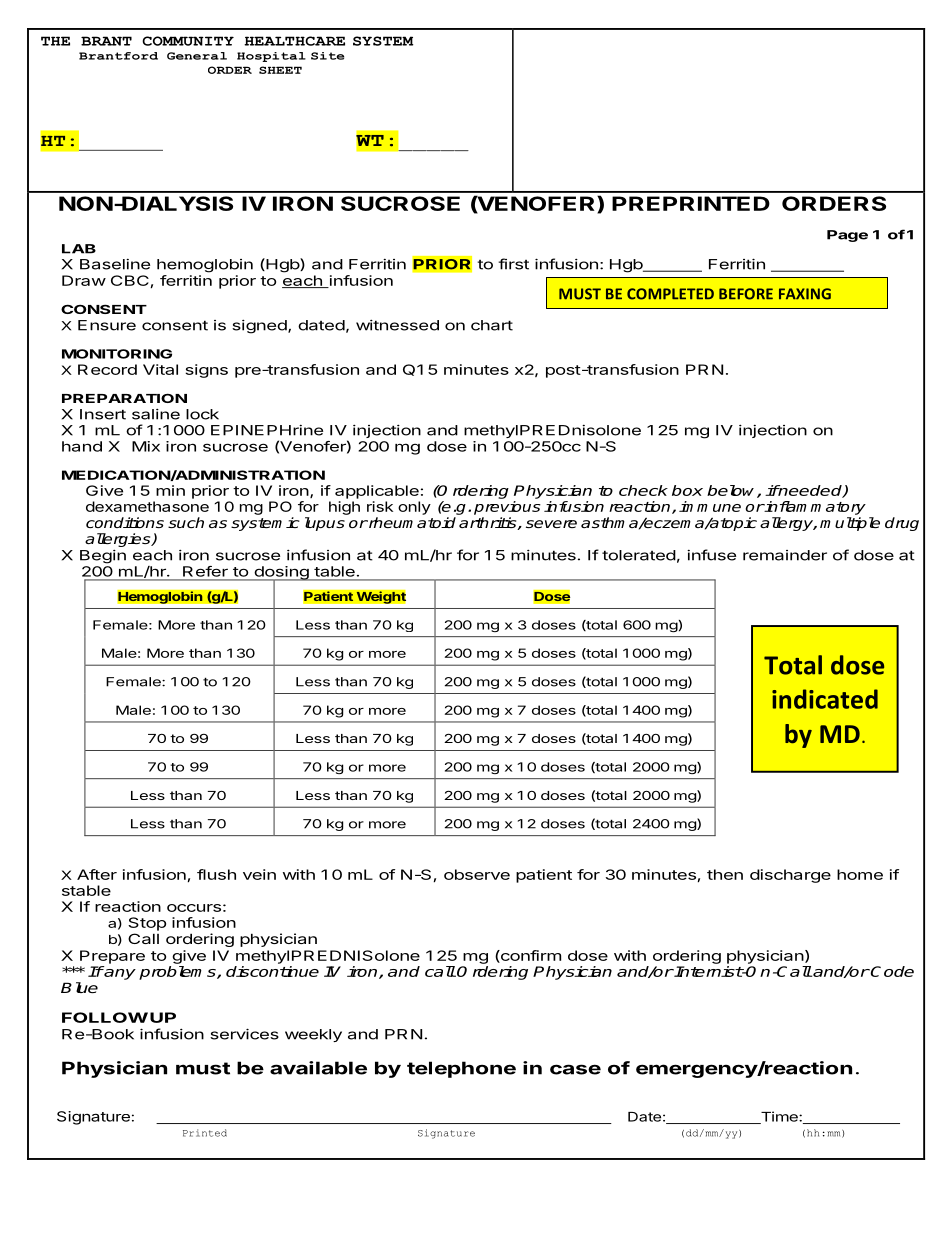  Describe the element at coordinates (489, 523) in the image. I see `arthritis` at that location.
